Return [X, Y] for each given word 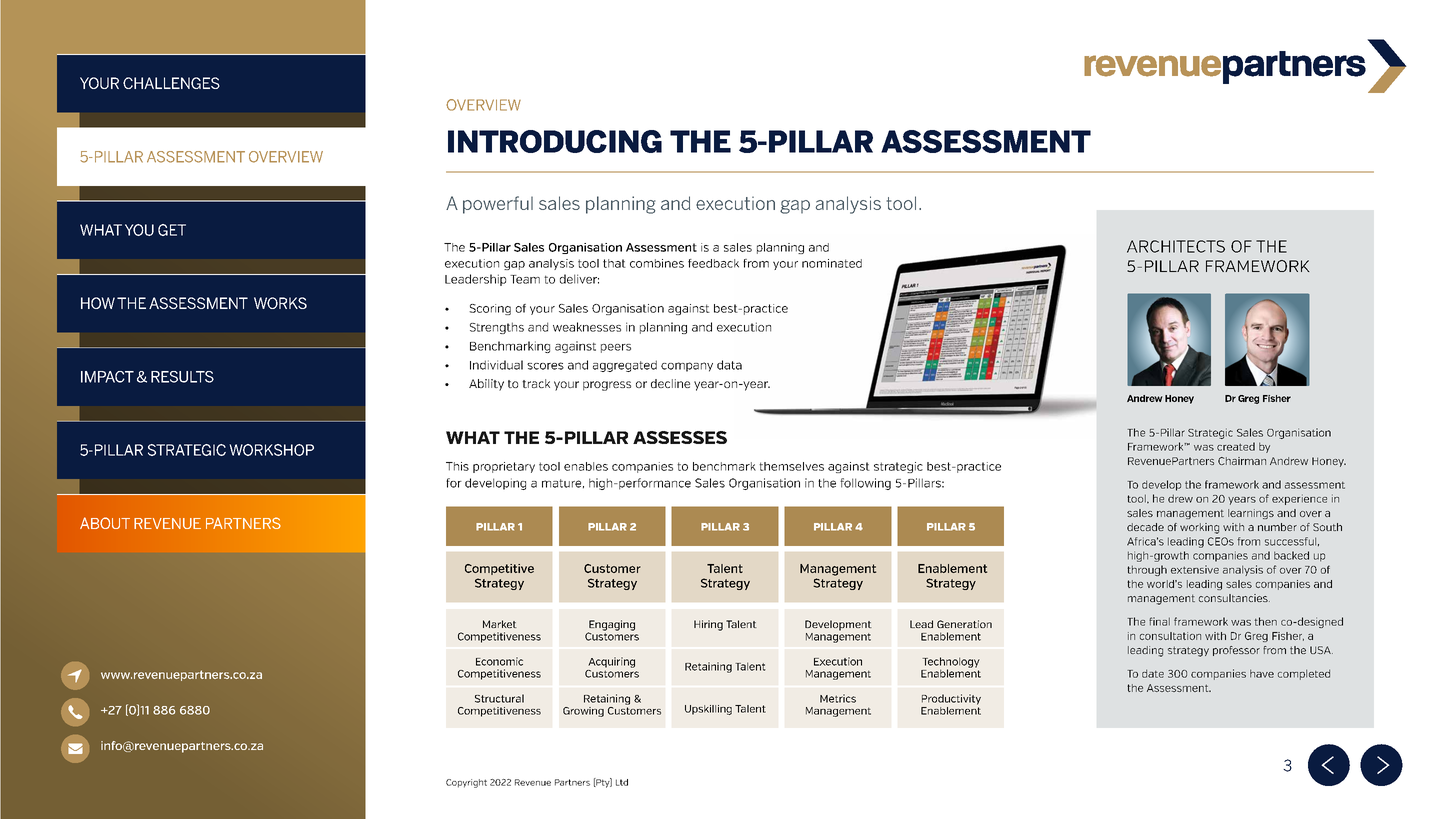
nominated [832, 263]
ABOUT [105, 523]
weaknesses [587, 327]
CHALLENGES [171, 83]
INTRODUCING [555, 141]
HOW [98, 303]
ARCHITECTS [1176, 246]
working [1199, 528]
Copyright [466, 783]
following [865, 484]
